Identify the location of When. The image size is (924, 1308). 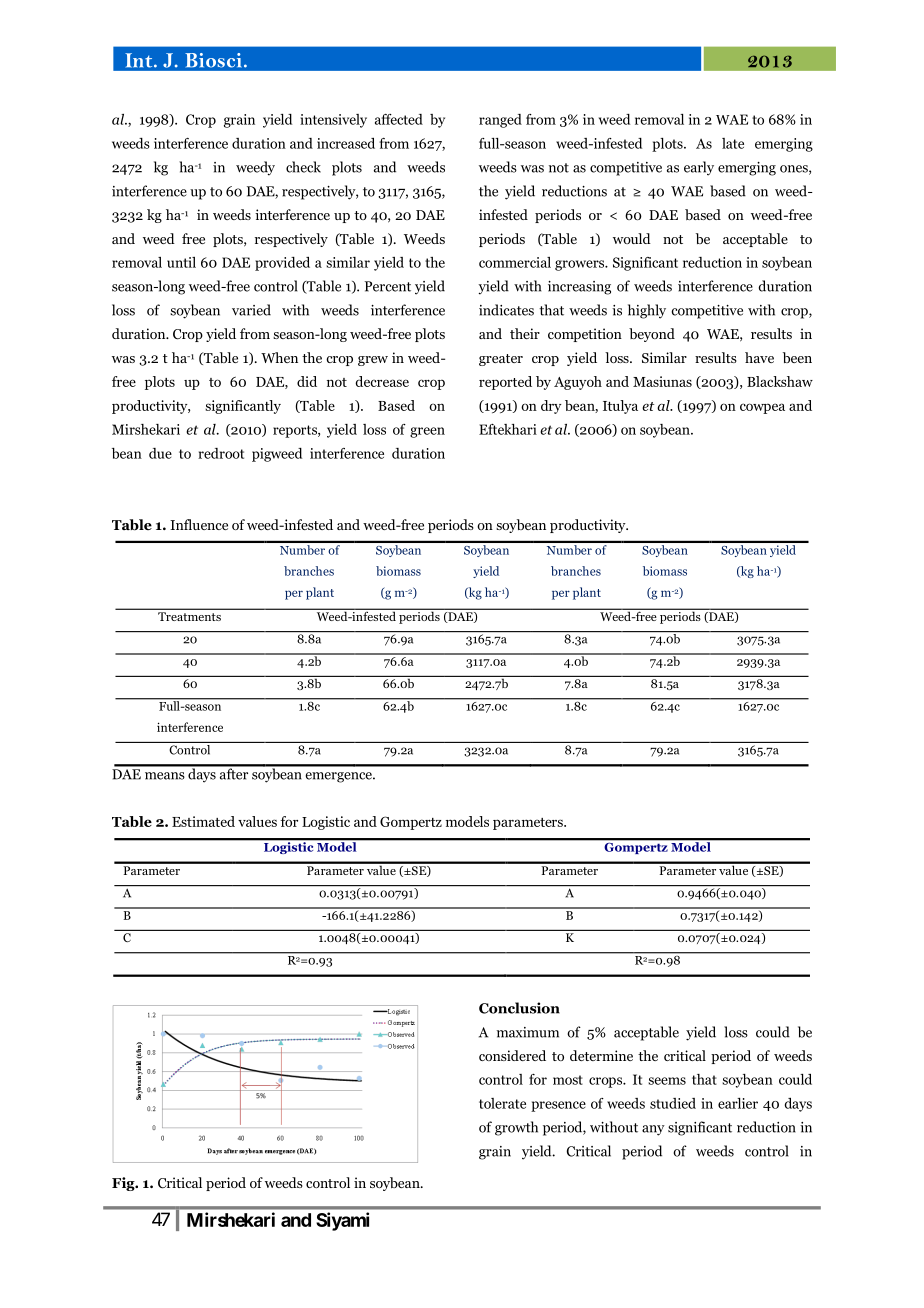
(279, 357).
